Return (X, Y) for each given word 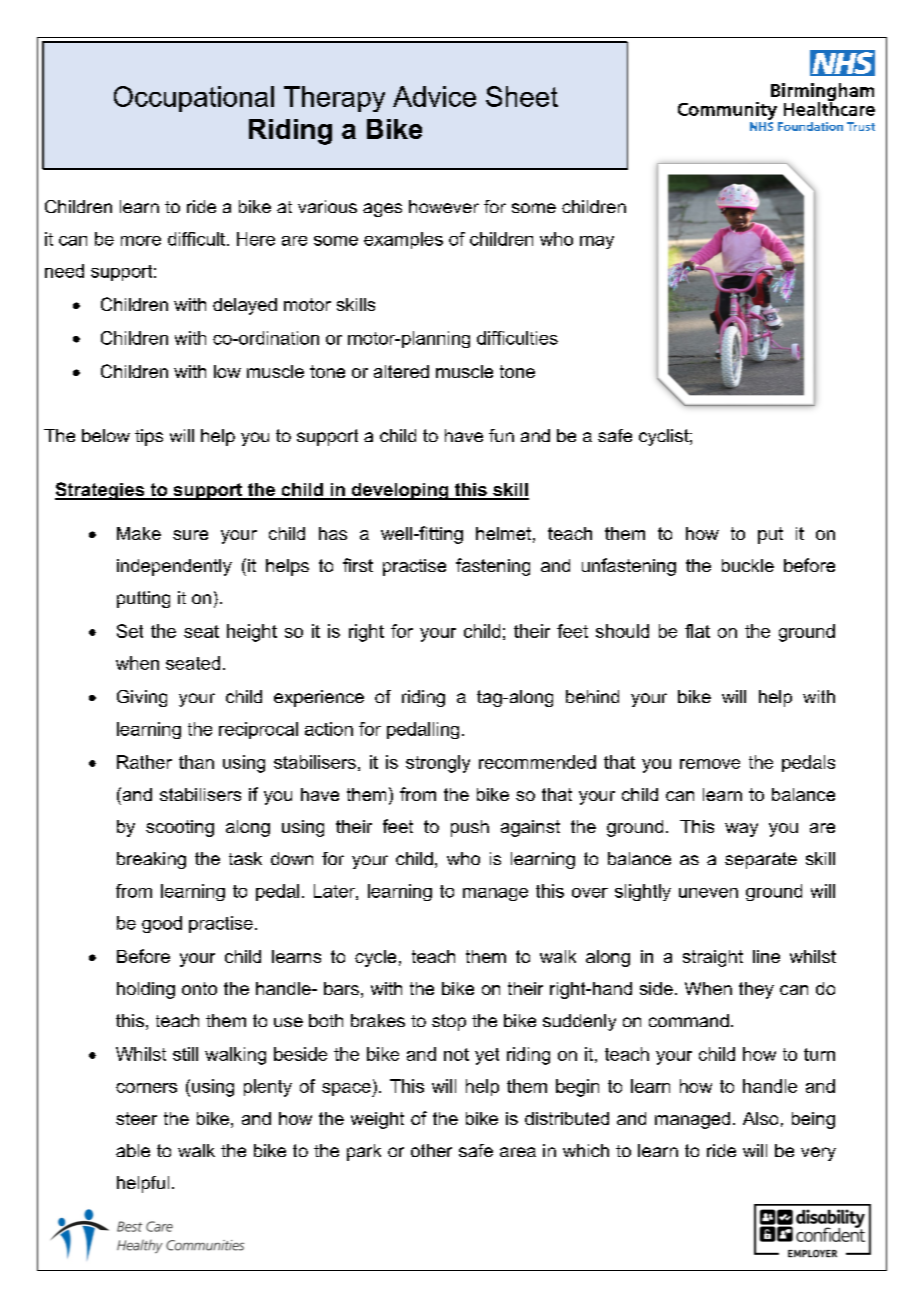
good (162, 924)
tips (149, 437)
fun (501, 435)
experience (319, 698)
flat (697, 631)
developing (400, 491)
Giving (142, 698)
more (141, 241)
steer (136, 1118)
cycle (375, 958)
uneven (708, 893)
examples (403, 240)
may (597, 242)
